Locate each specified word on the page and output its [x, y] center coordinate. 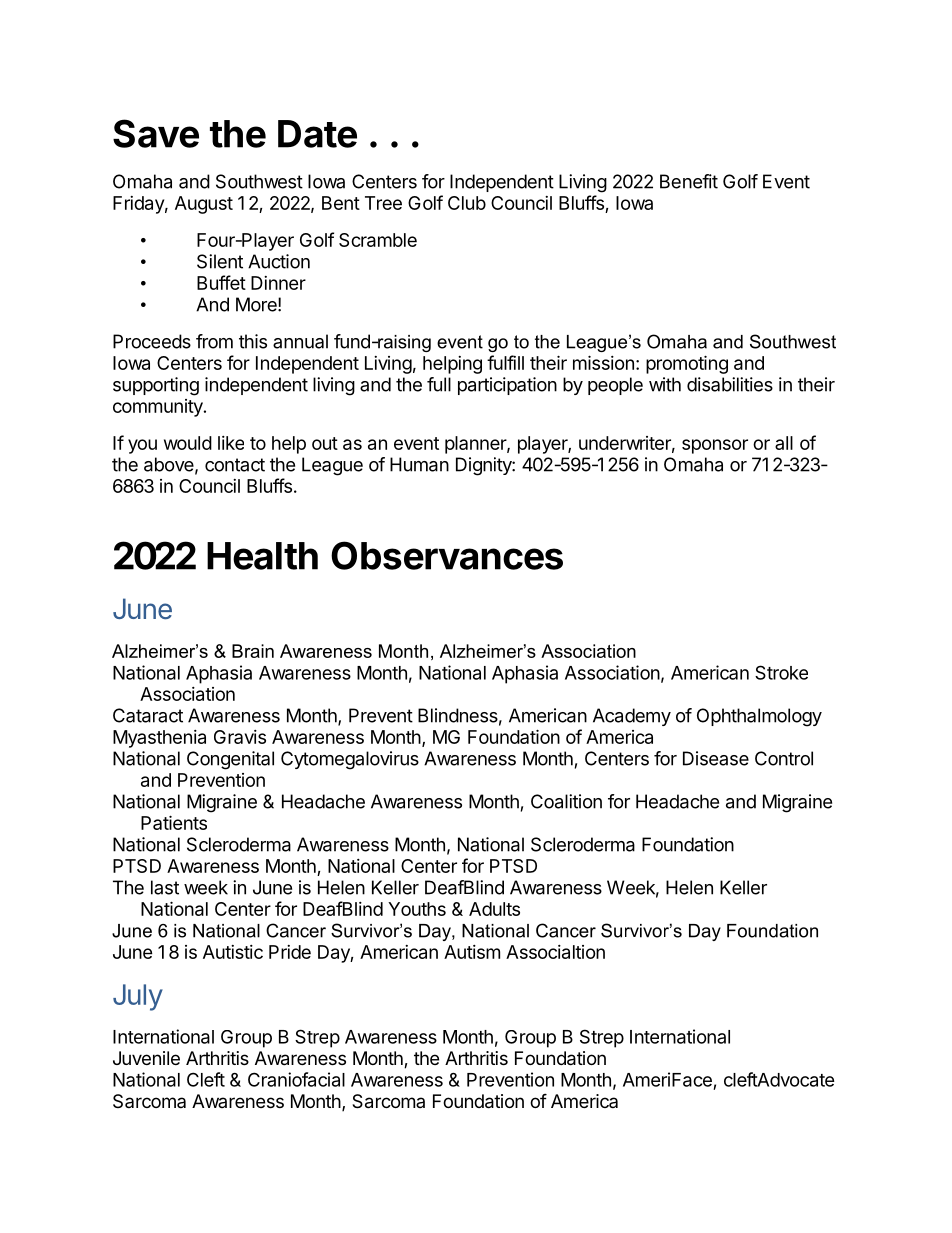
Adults [494, 909]
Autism [472, 952]
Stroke [781, 672]
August [204, 205]
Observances [447, 555]
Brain [253, 651]
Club [467, 203]
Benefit [689, 181]
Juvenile [146, 1058]
